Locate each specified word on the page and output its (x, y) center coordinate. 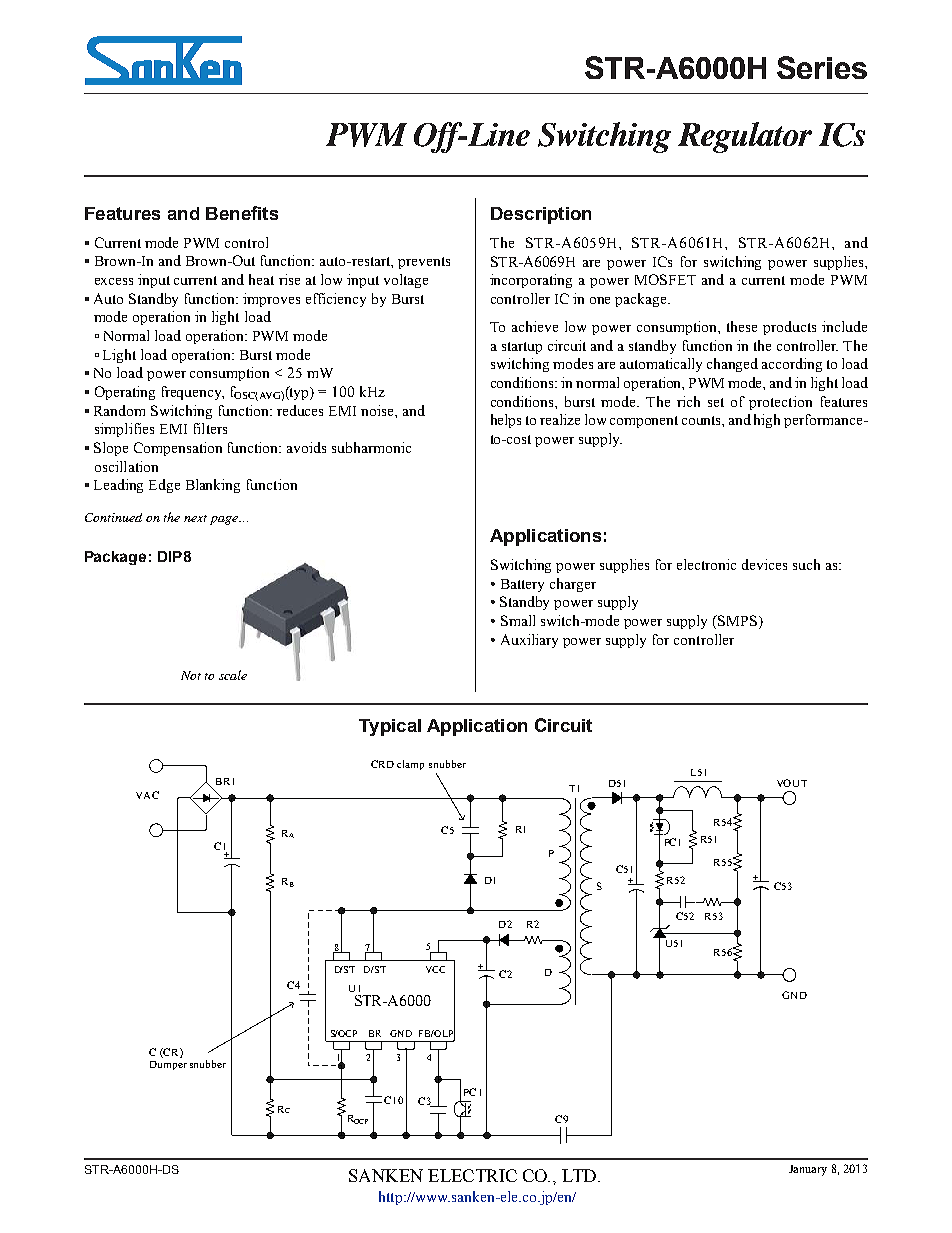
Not (191, 675)
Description (541, 215)
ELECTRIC (472, 1175)
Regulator (745, 137)
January (808, 1170)
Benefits (242, 213)
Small (518, 620)
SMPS (736, 620)
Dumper (168, 1065)
